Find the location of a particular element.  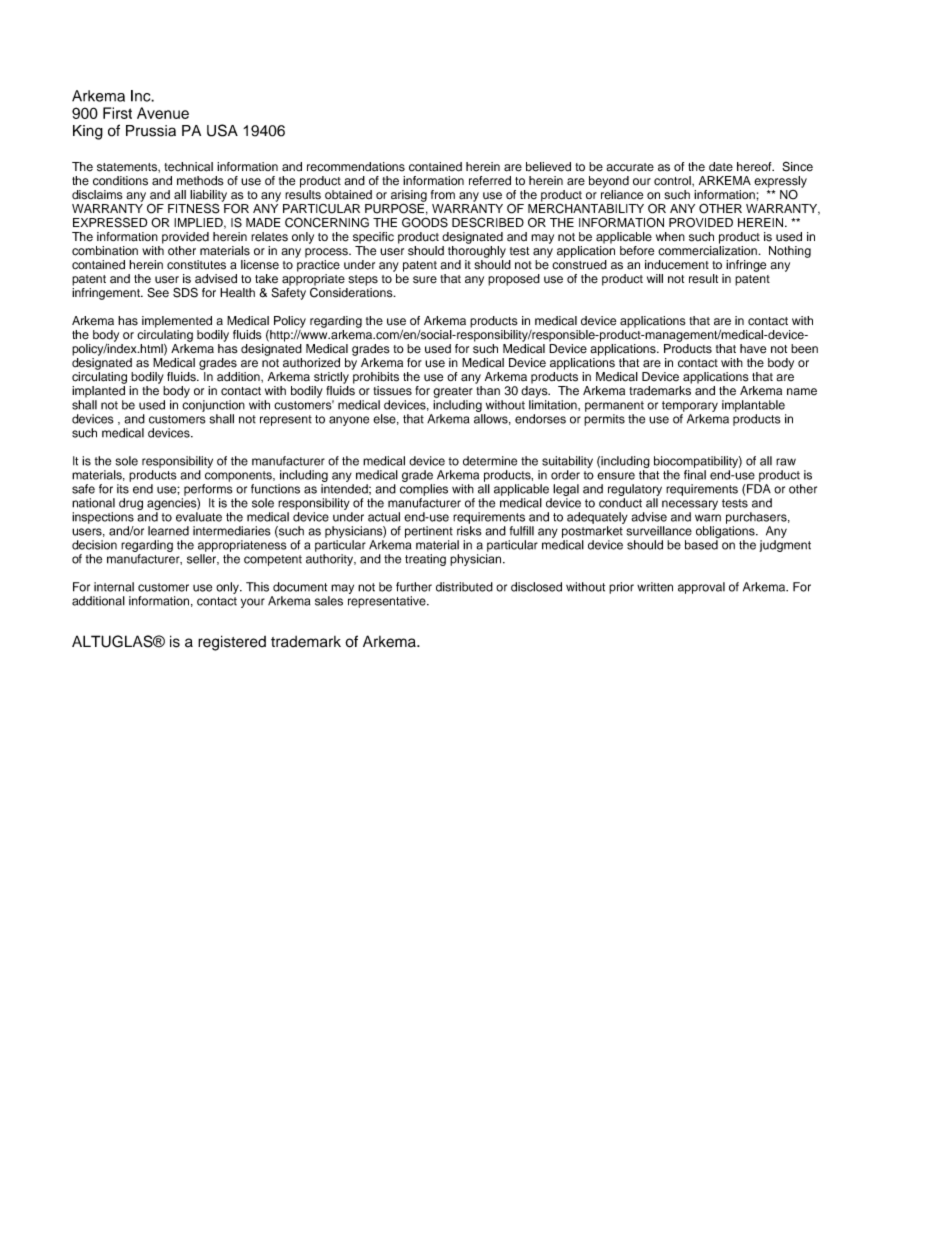

date is located at coordinates (721, 167).
